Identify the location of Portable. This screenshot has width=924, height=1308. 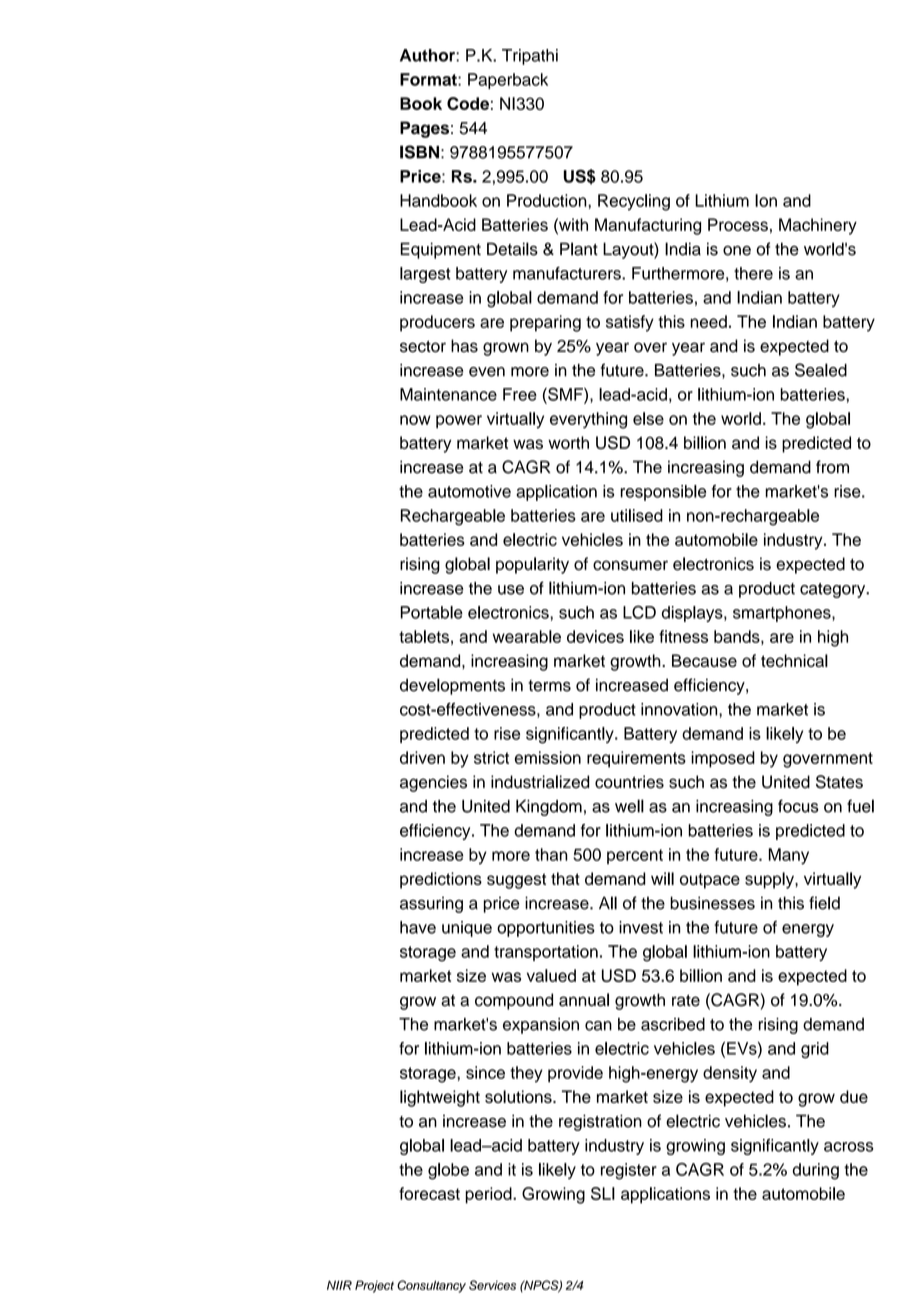
(431, 612).
